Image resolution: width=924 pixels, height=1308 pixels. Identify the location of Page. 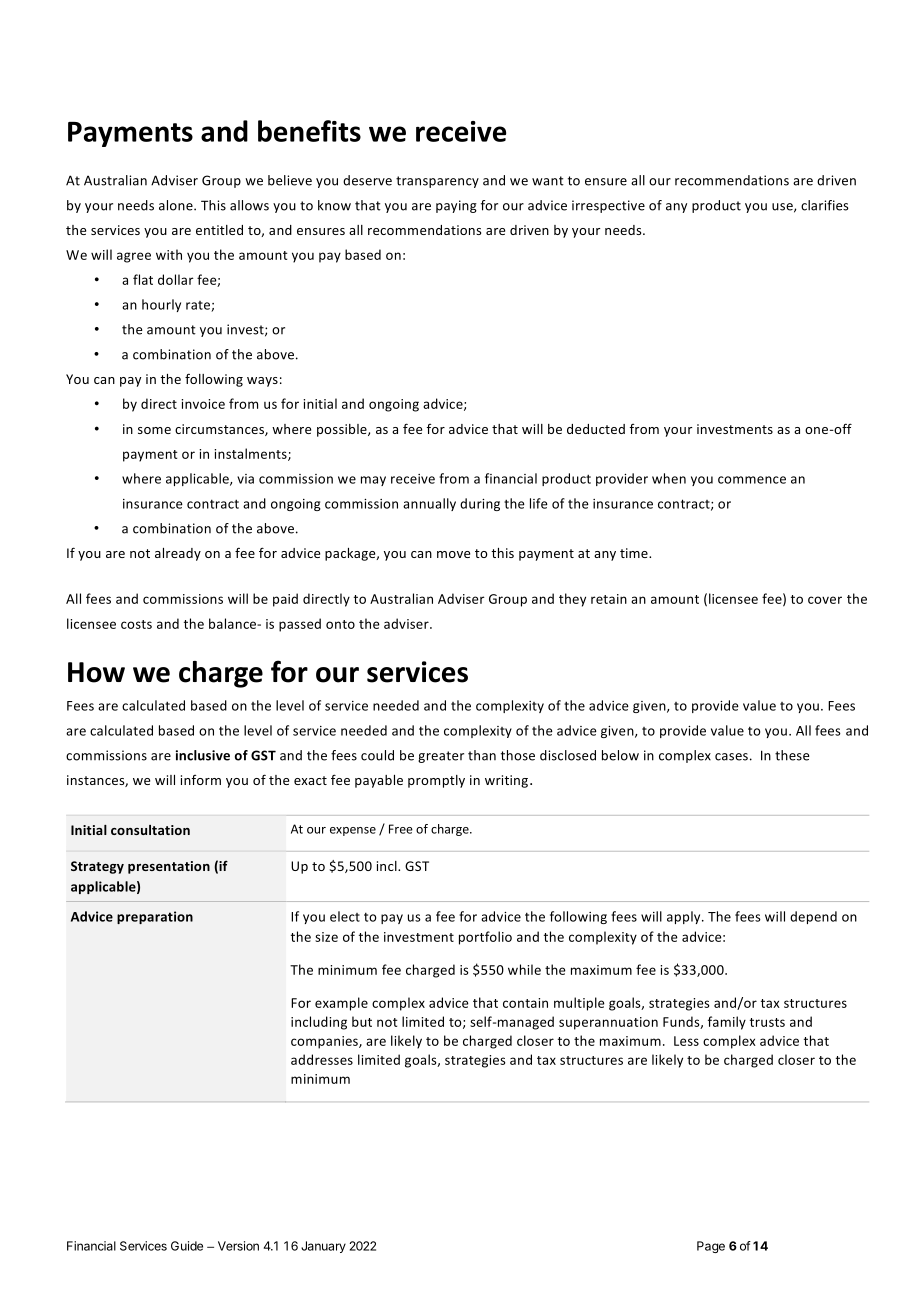
(711, 1247).
